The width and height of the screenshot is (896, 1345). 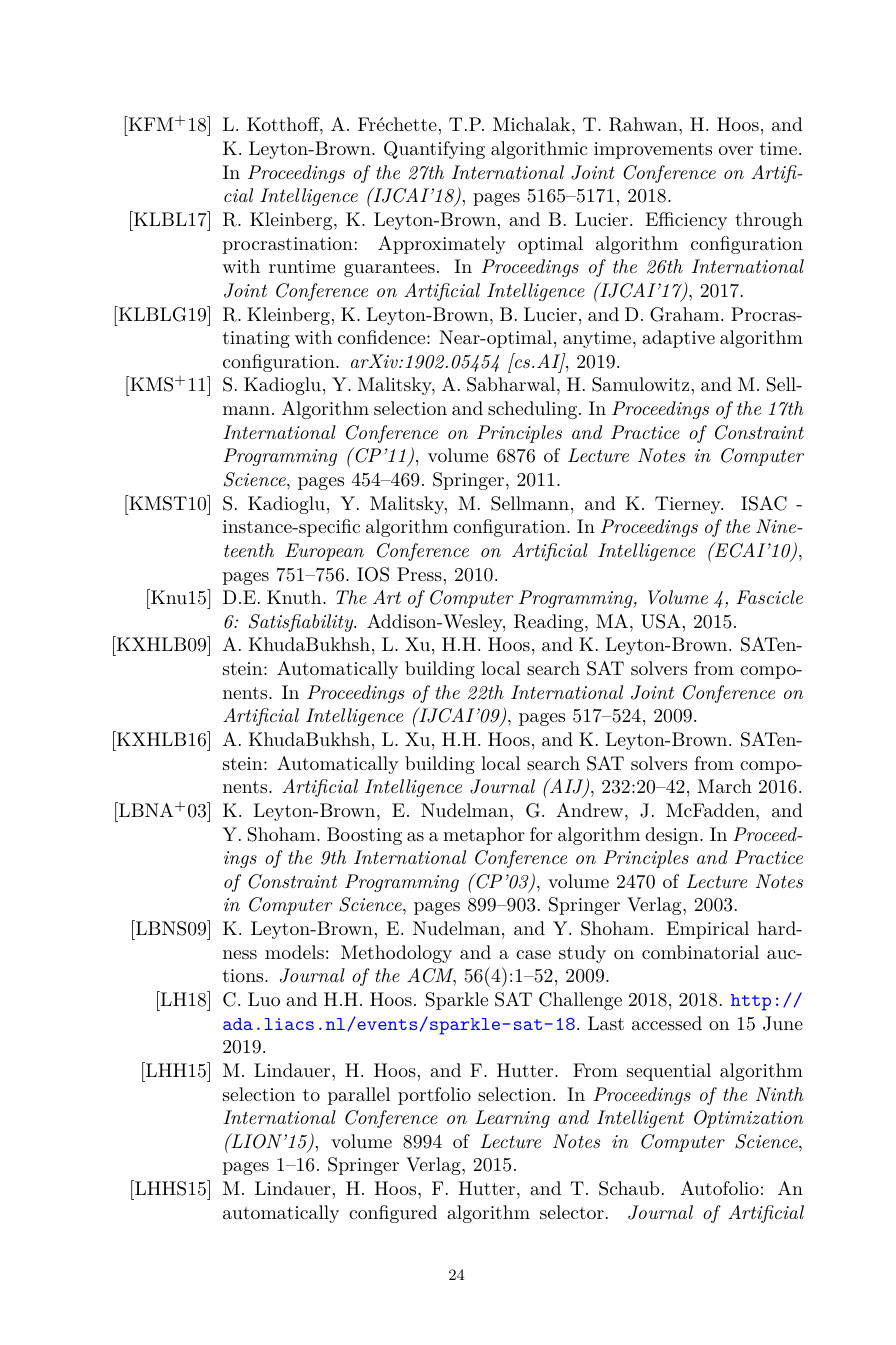 What do you see at coordinates (736, 150) in the screenshot?
I see `over` at bounding box center [736, 150].
